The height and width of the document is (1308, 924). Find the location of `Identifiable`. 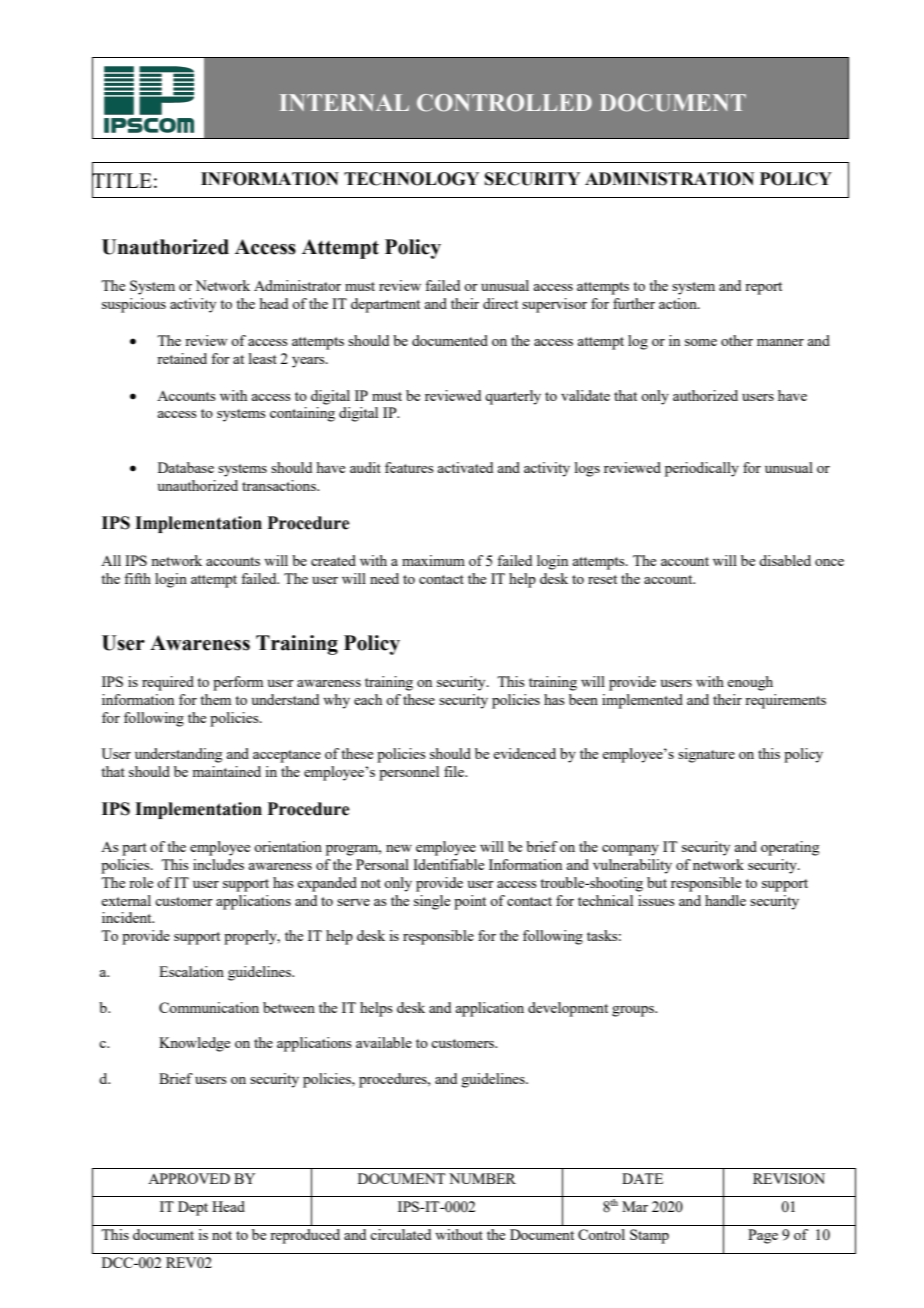

Identifiable is located at coordinates (448, 864).
